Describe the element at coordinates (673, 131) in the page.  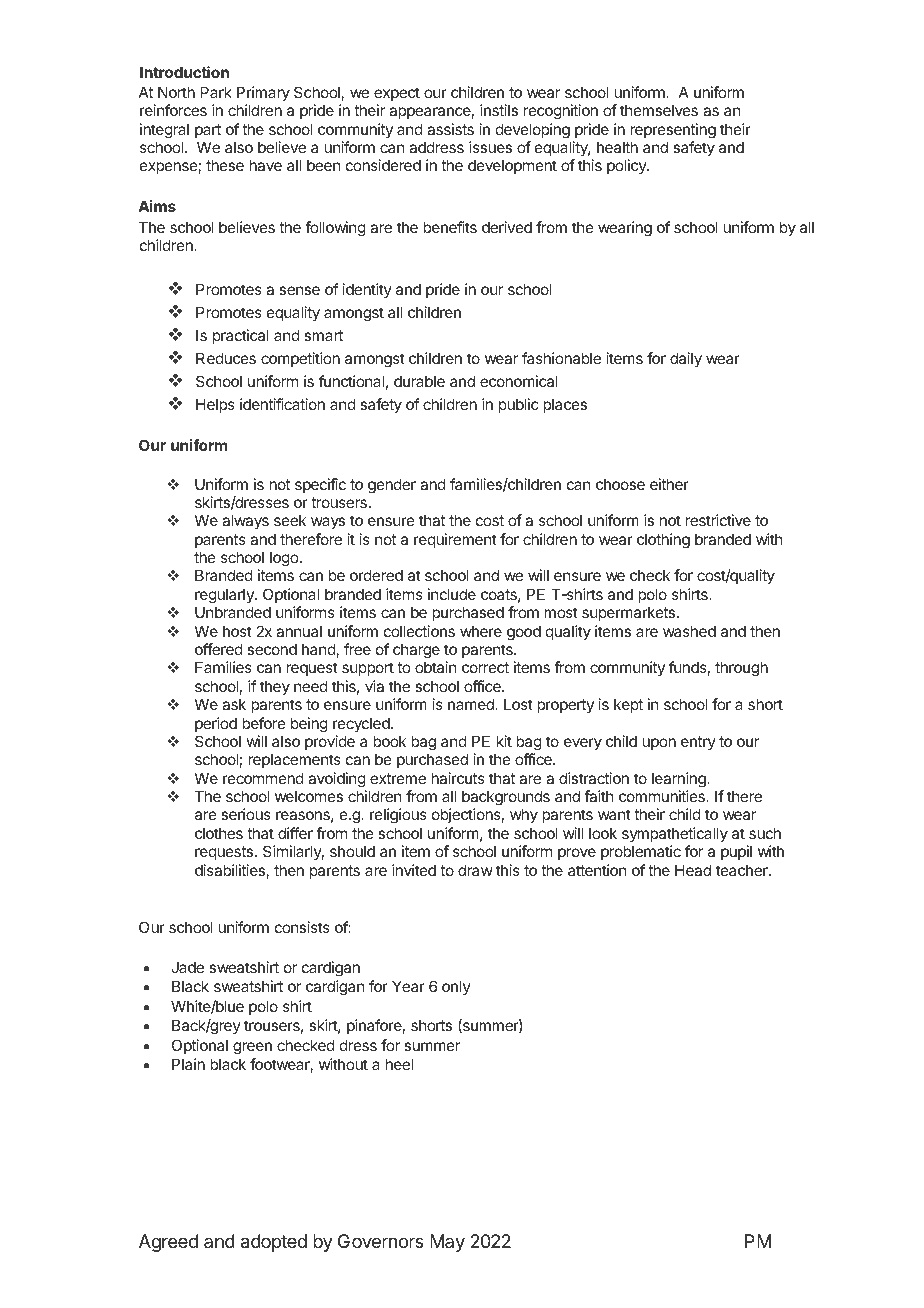
I see `representing` at that location.
